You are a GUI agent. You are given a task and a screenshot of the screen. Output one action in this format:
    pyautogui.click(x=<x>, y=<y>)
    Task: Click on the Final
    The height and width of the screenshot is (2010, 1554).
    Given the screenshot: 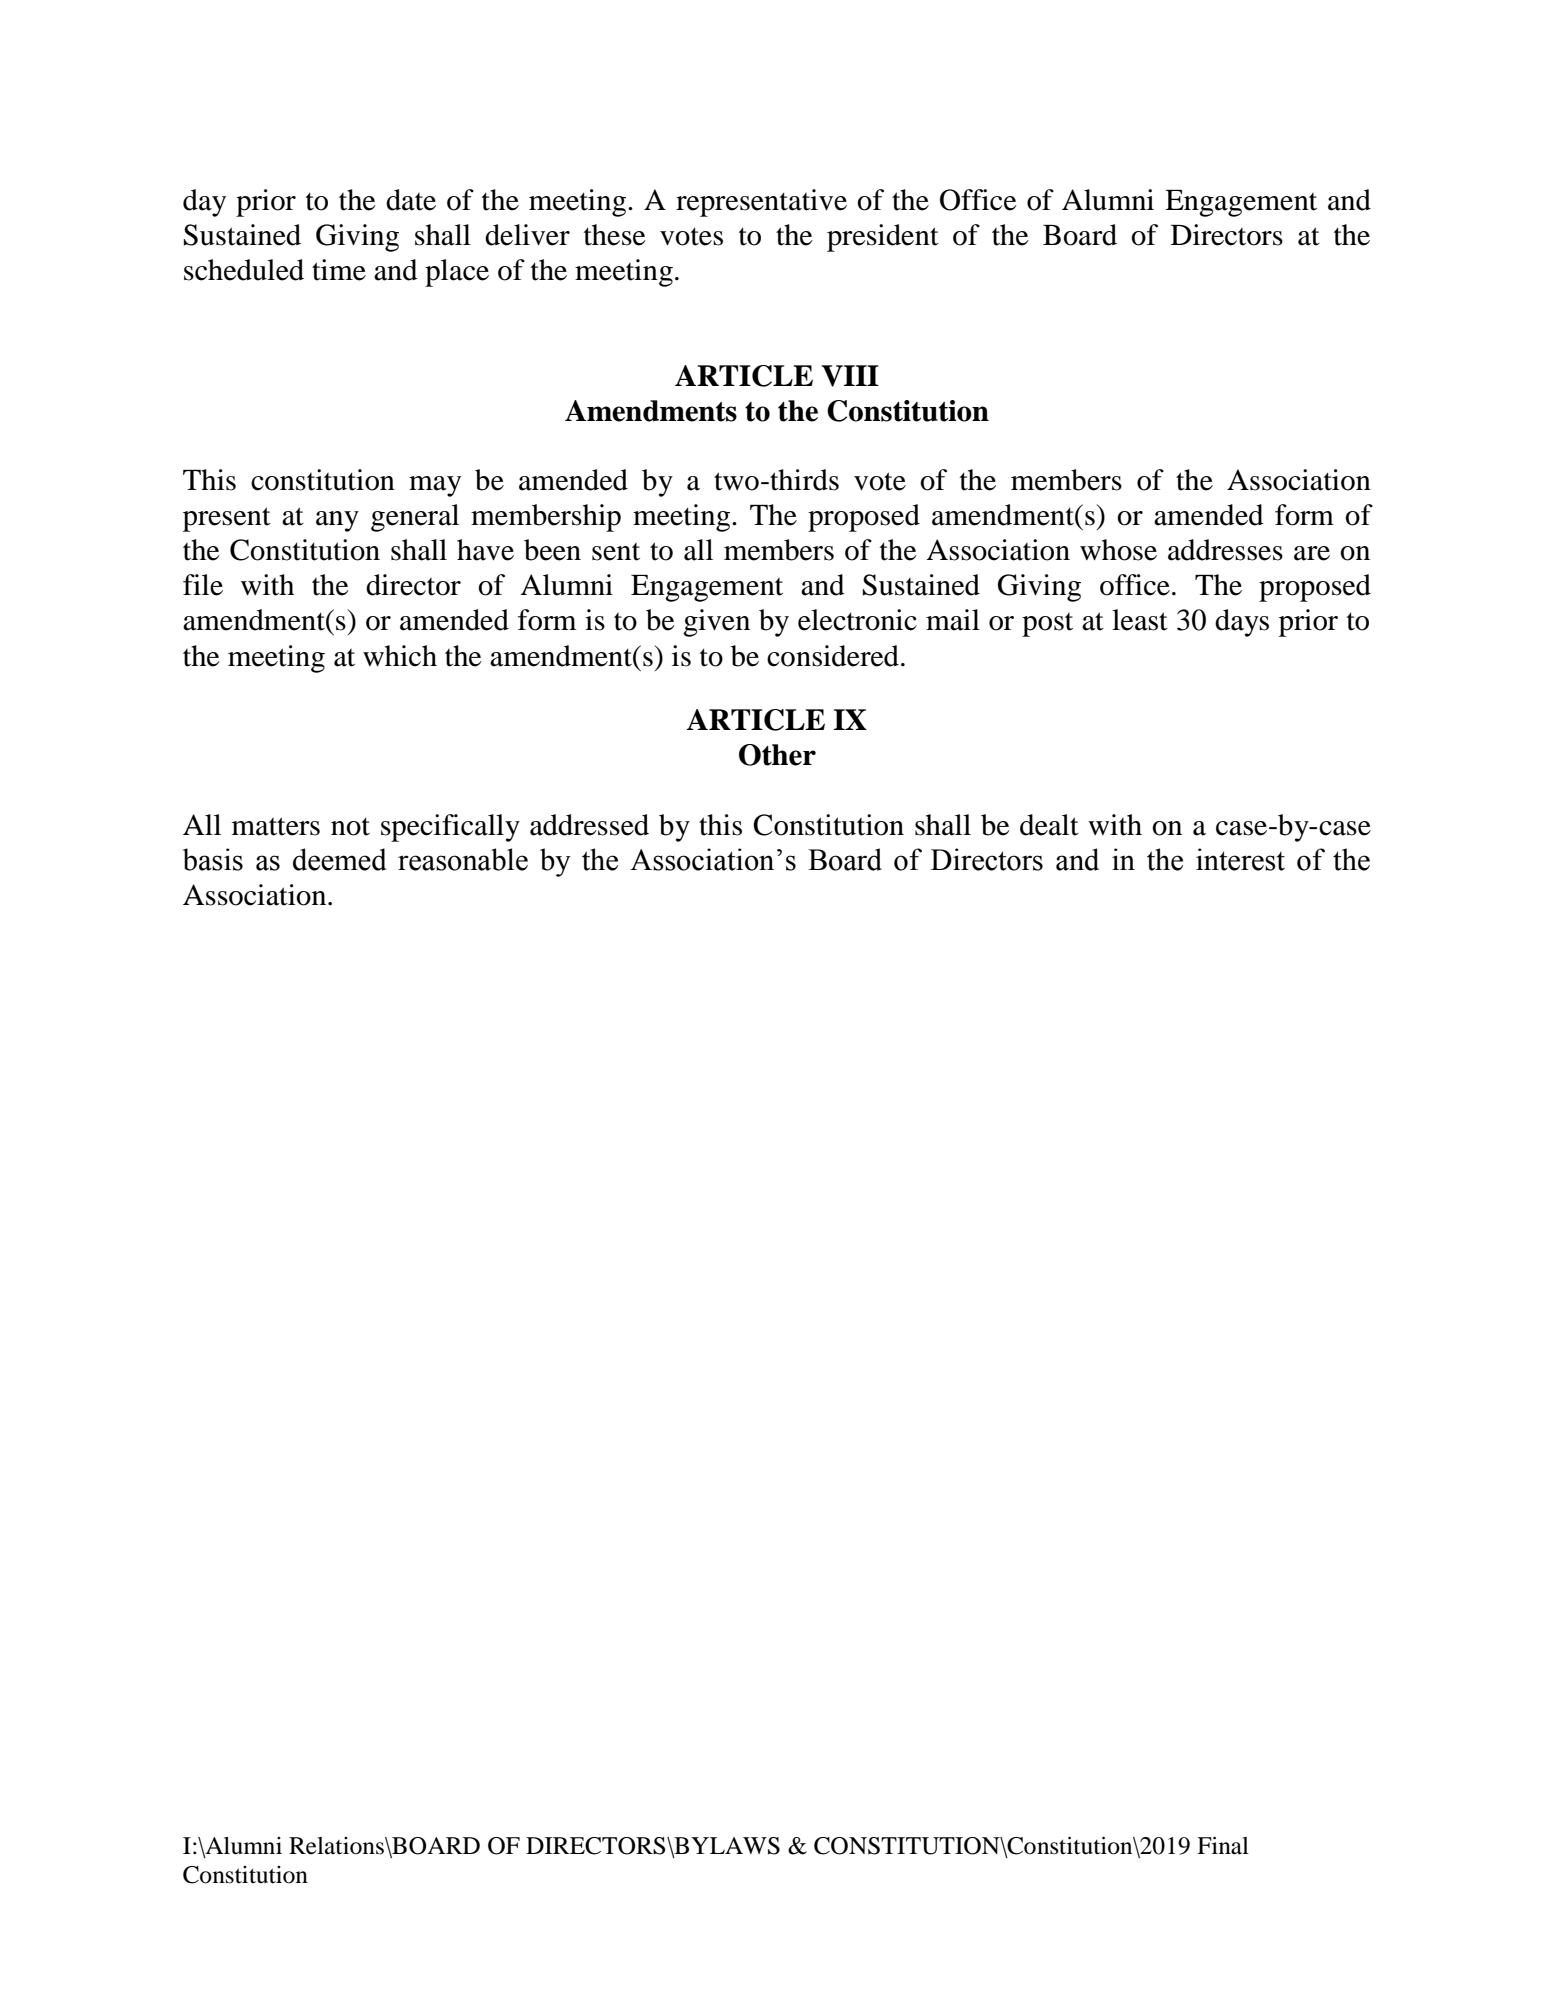 What is the action you would take?
    pyautogui.click(x=1223, y=1845)
